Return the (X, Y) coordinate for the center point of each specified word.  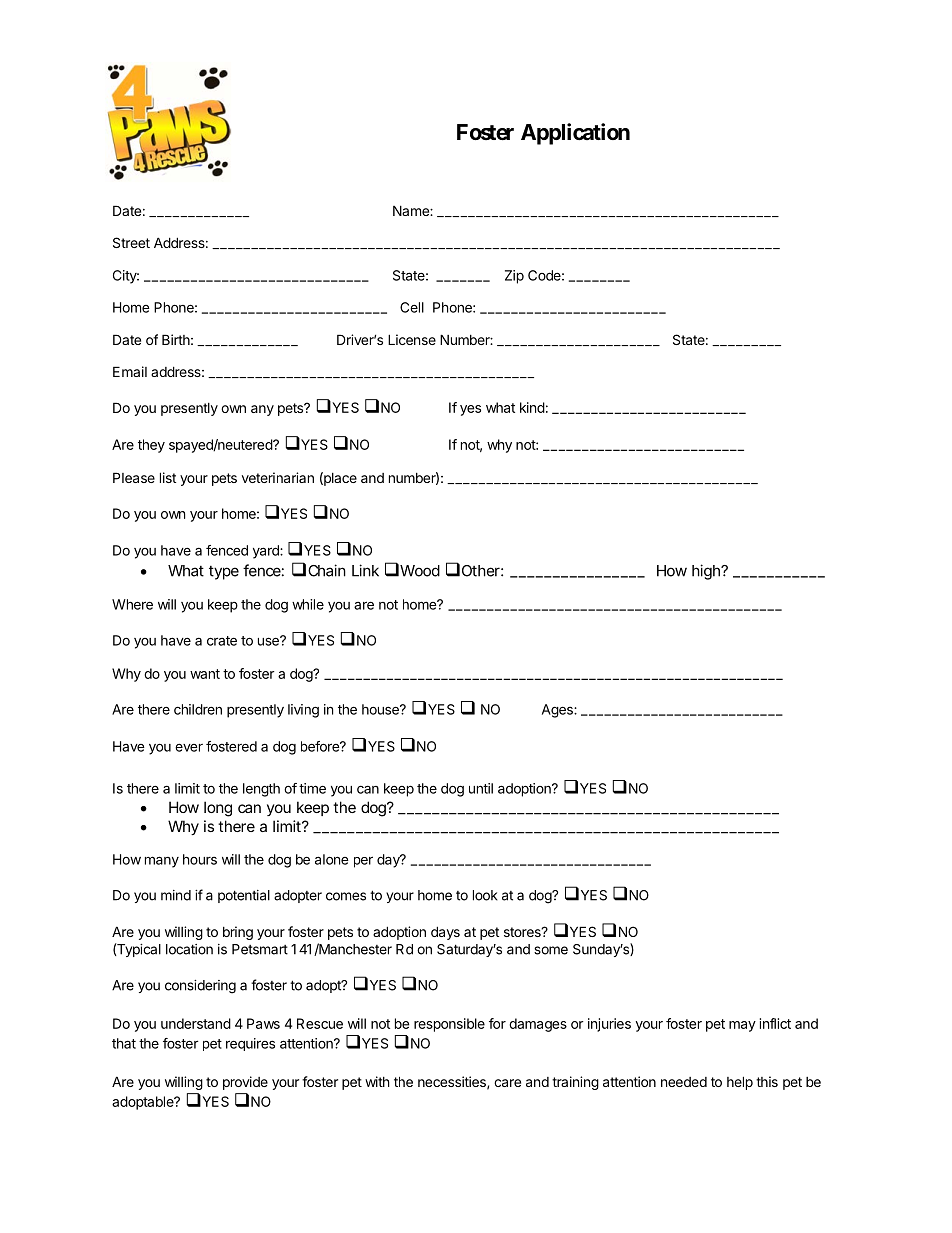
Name (412, 210)
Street (131, 242)
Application (575, 134)
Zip (514, 277)
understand (196, 1023)
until (481, 788)
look (485, 895)
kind (532, 407)
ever (189, 748)
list (168, 477)
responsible (449, 1025)
